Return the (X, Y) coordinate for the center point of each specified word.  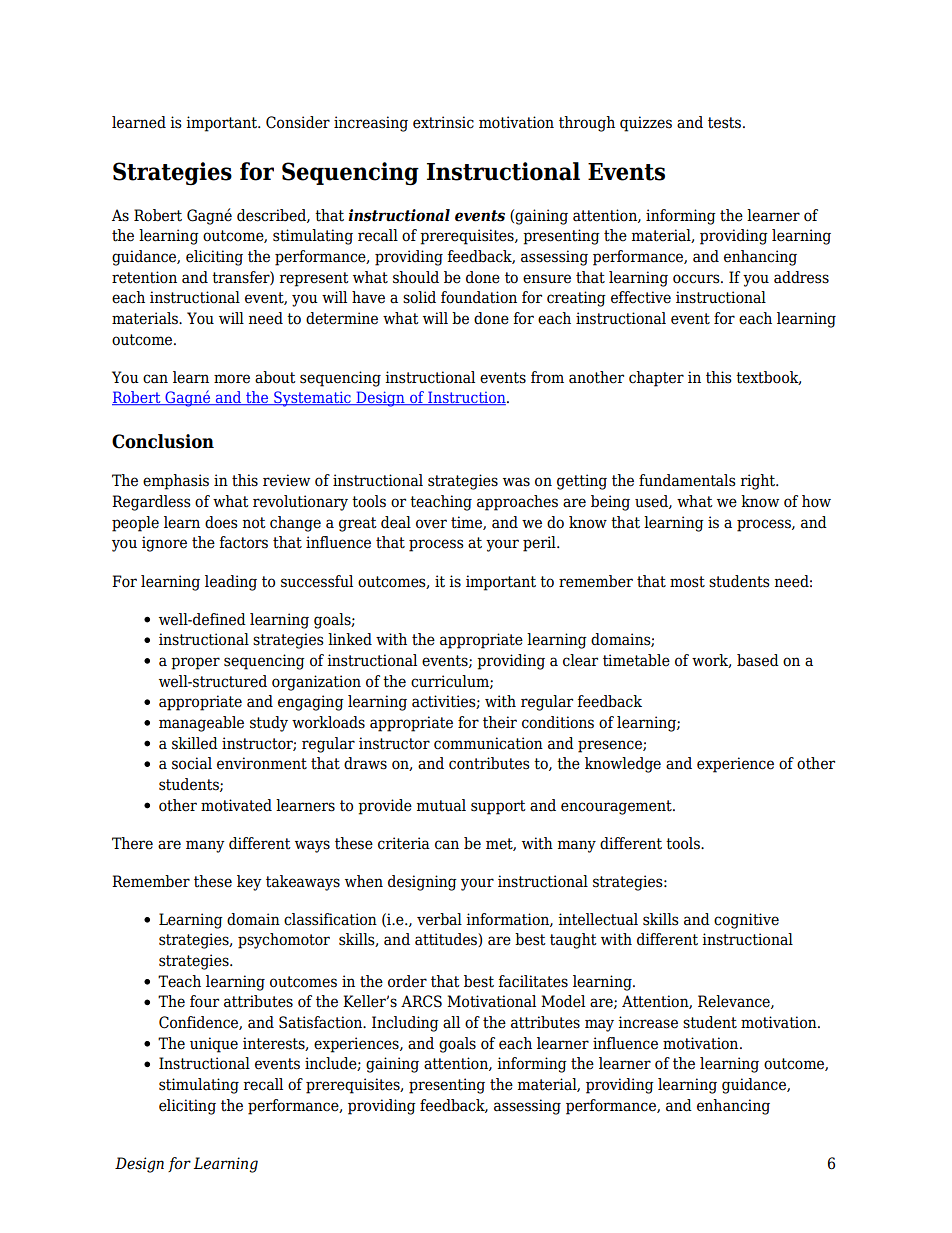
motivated (236, 805)
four (204, 1001)
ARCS (421, 1001)
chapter (656, 379)
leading (231, 583)
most (687, 582)
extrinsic (443, 122)
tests (724, 123)
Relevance (735, 1002)
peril (540, 544)
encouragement (617, 807)
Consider (298, 122)
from (547, 377)
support (498, 807)
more (232, 379)
